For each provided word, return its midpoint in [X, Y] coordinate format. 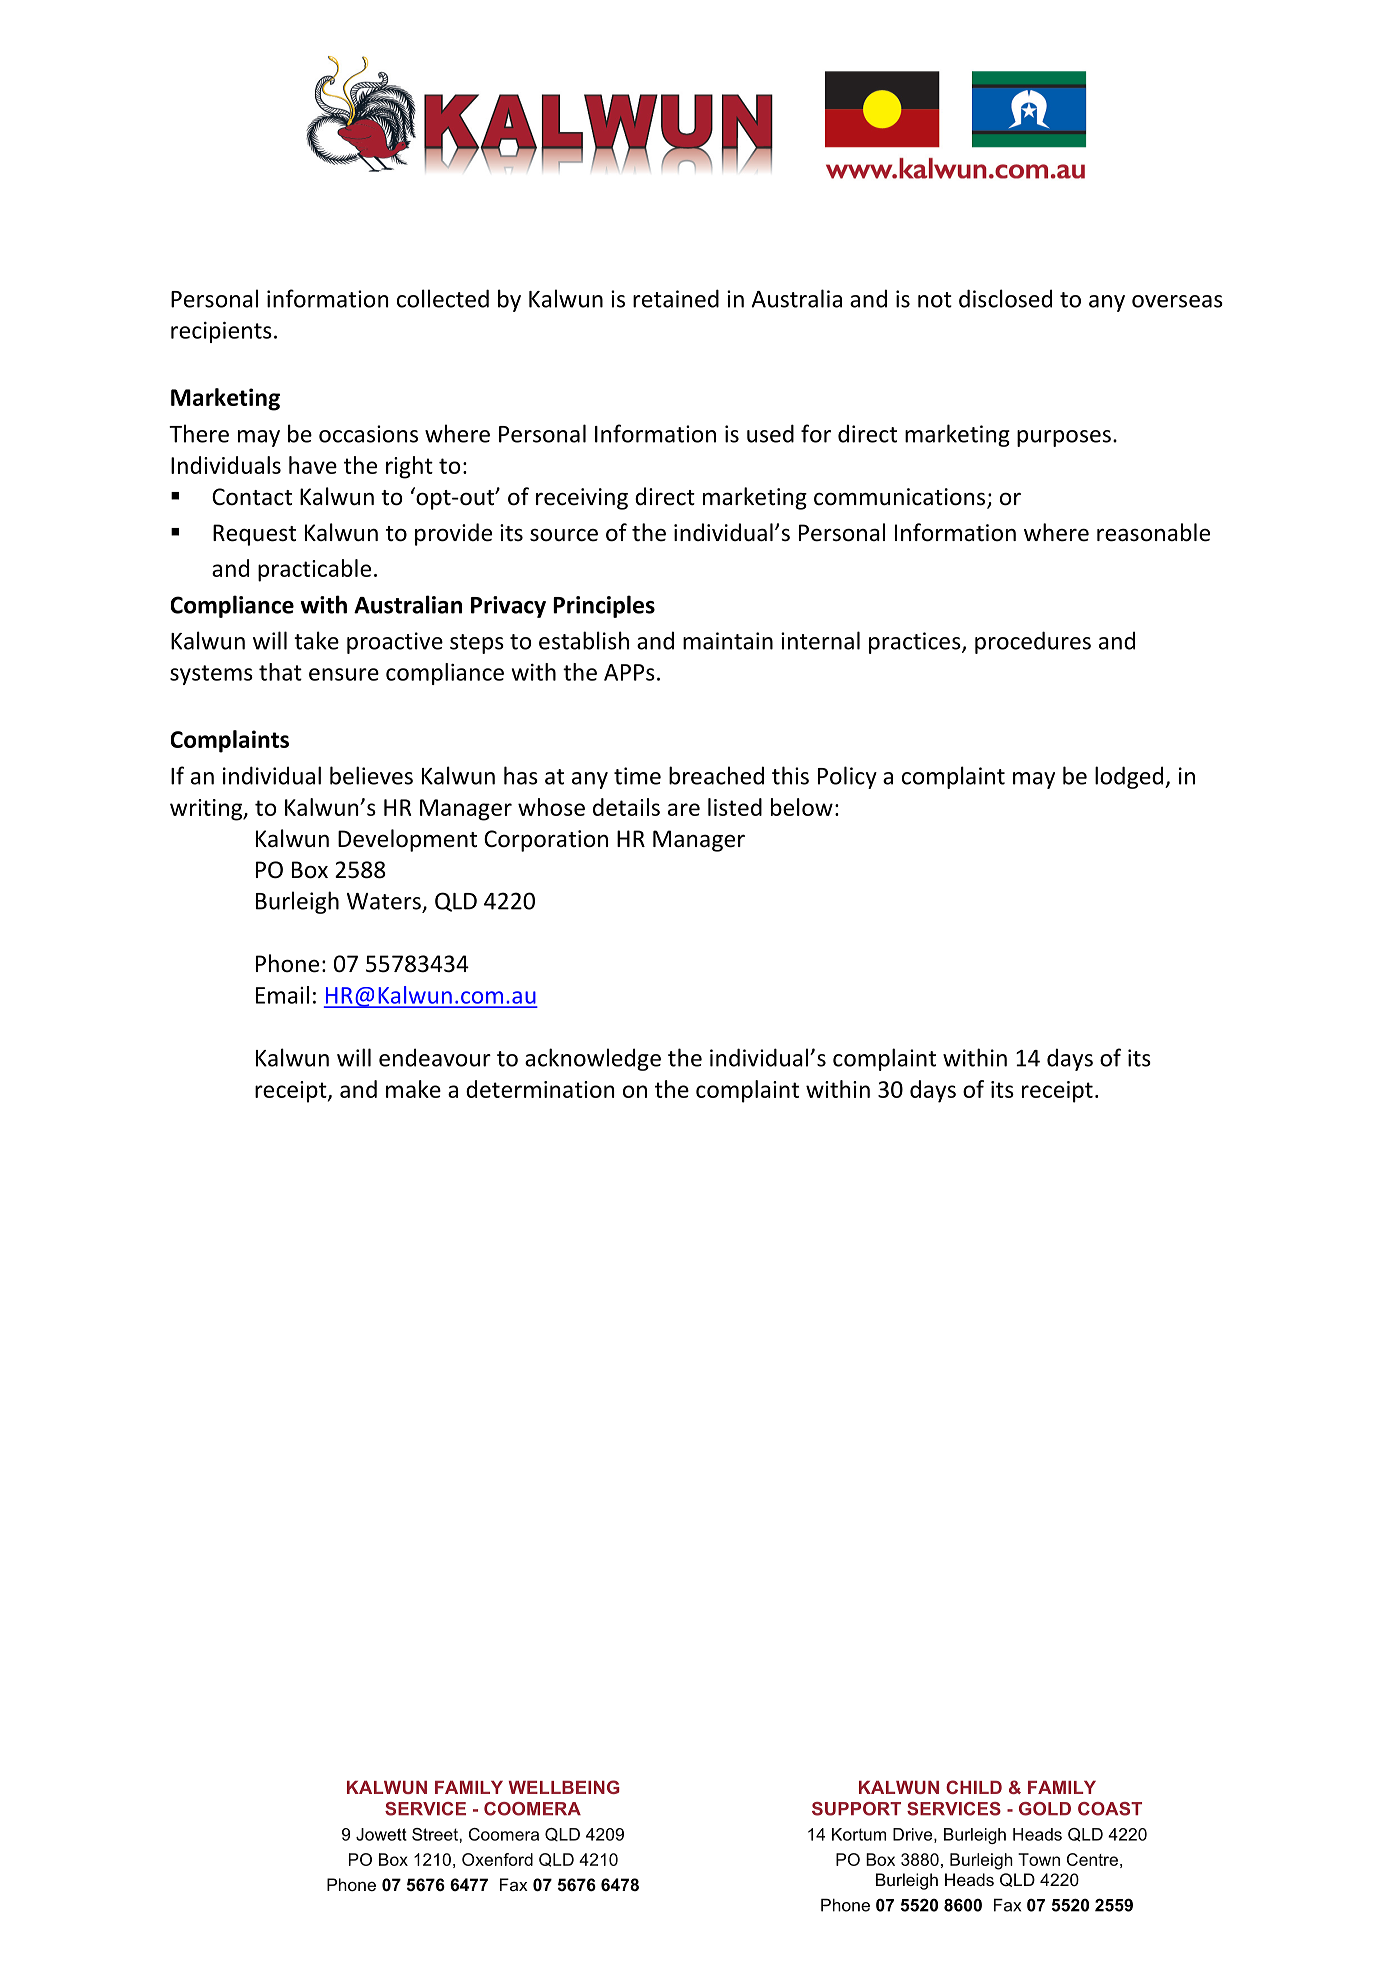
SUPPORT [856, 1809]
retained [676, 298]
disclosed [1005, 298]
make [413, 1089]
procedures [1033, 642]
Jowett [381, 1834]
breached [716, 775]
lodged [1130, 777]
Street [436, 1834]
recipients [221, 332]
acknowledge [593, 1059]
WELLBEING [564, 1787]
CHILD [974, 1787]
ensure [344, 674]
